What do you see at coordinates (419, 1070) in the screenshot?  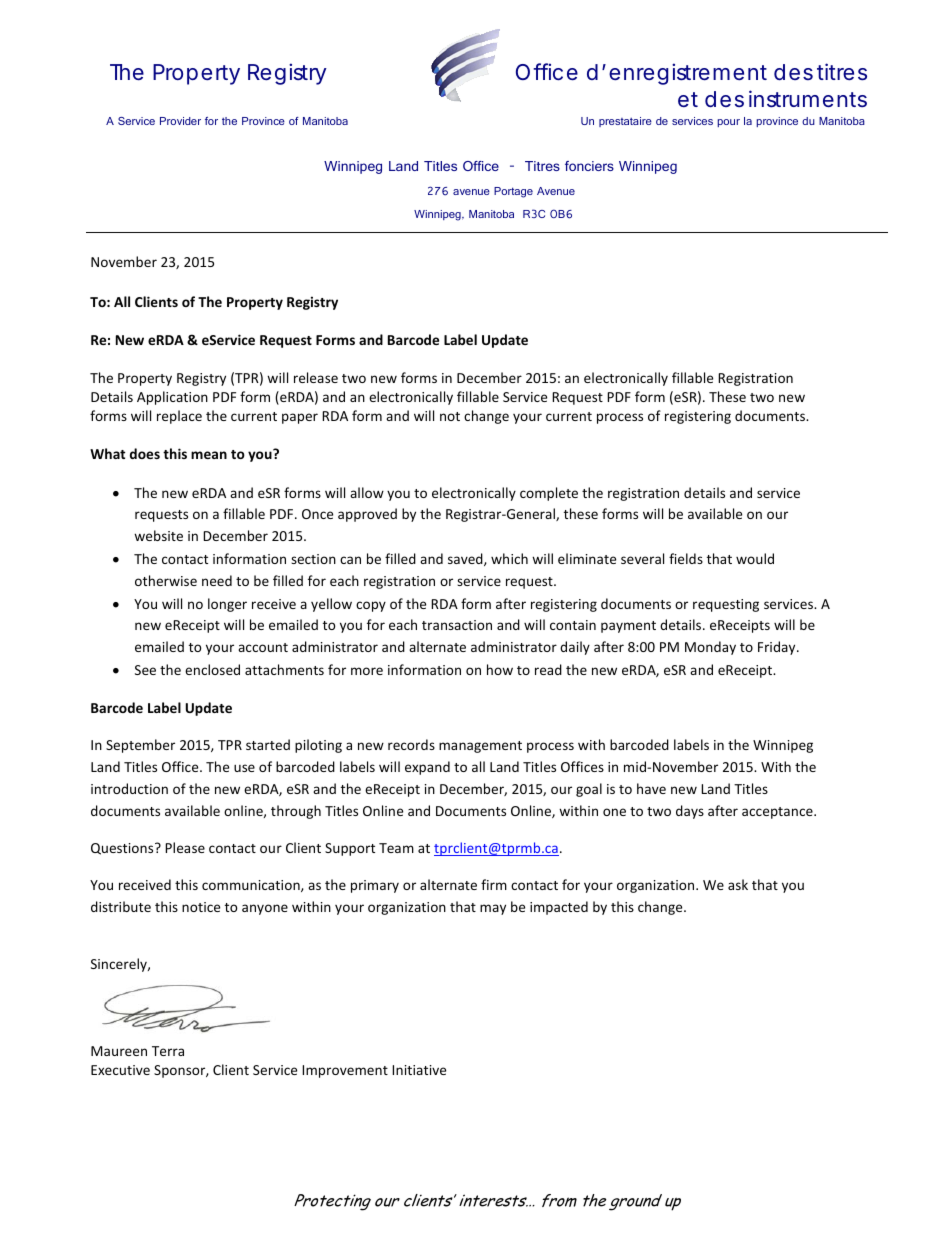 I see `Initiative` at bounding box center [419, 1070].
